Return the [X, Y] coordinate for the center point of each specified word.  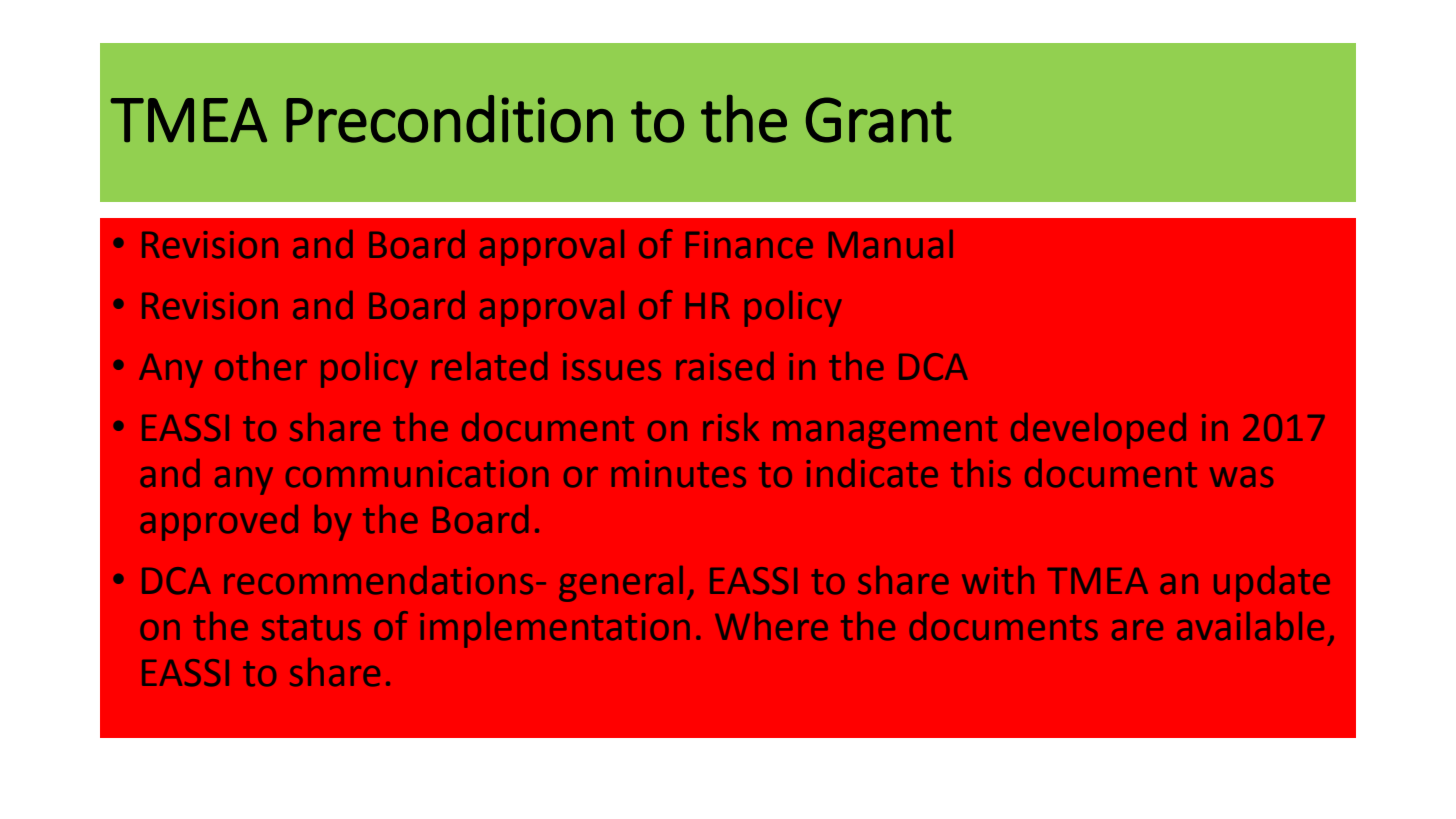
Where [771, 626]
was [1241, 477]
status [311, 628]
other [261, 366]
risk [731, 427]
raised [725, 366]
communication [417, 474]
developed [1098, 431]
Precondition [449, 119]
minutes [679, 474]
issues [612, 367]
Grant [879, 120]
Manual [891, 244]
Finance [749, 245]
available [1250, 626]
